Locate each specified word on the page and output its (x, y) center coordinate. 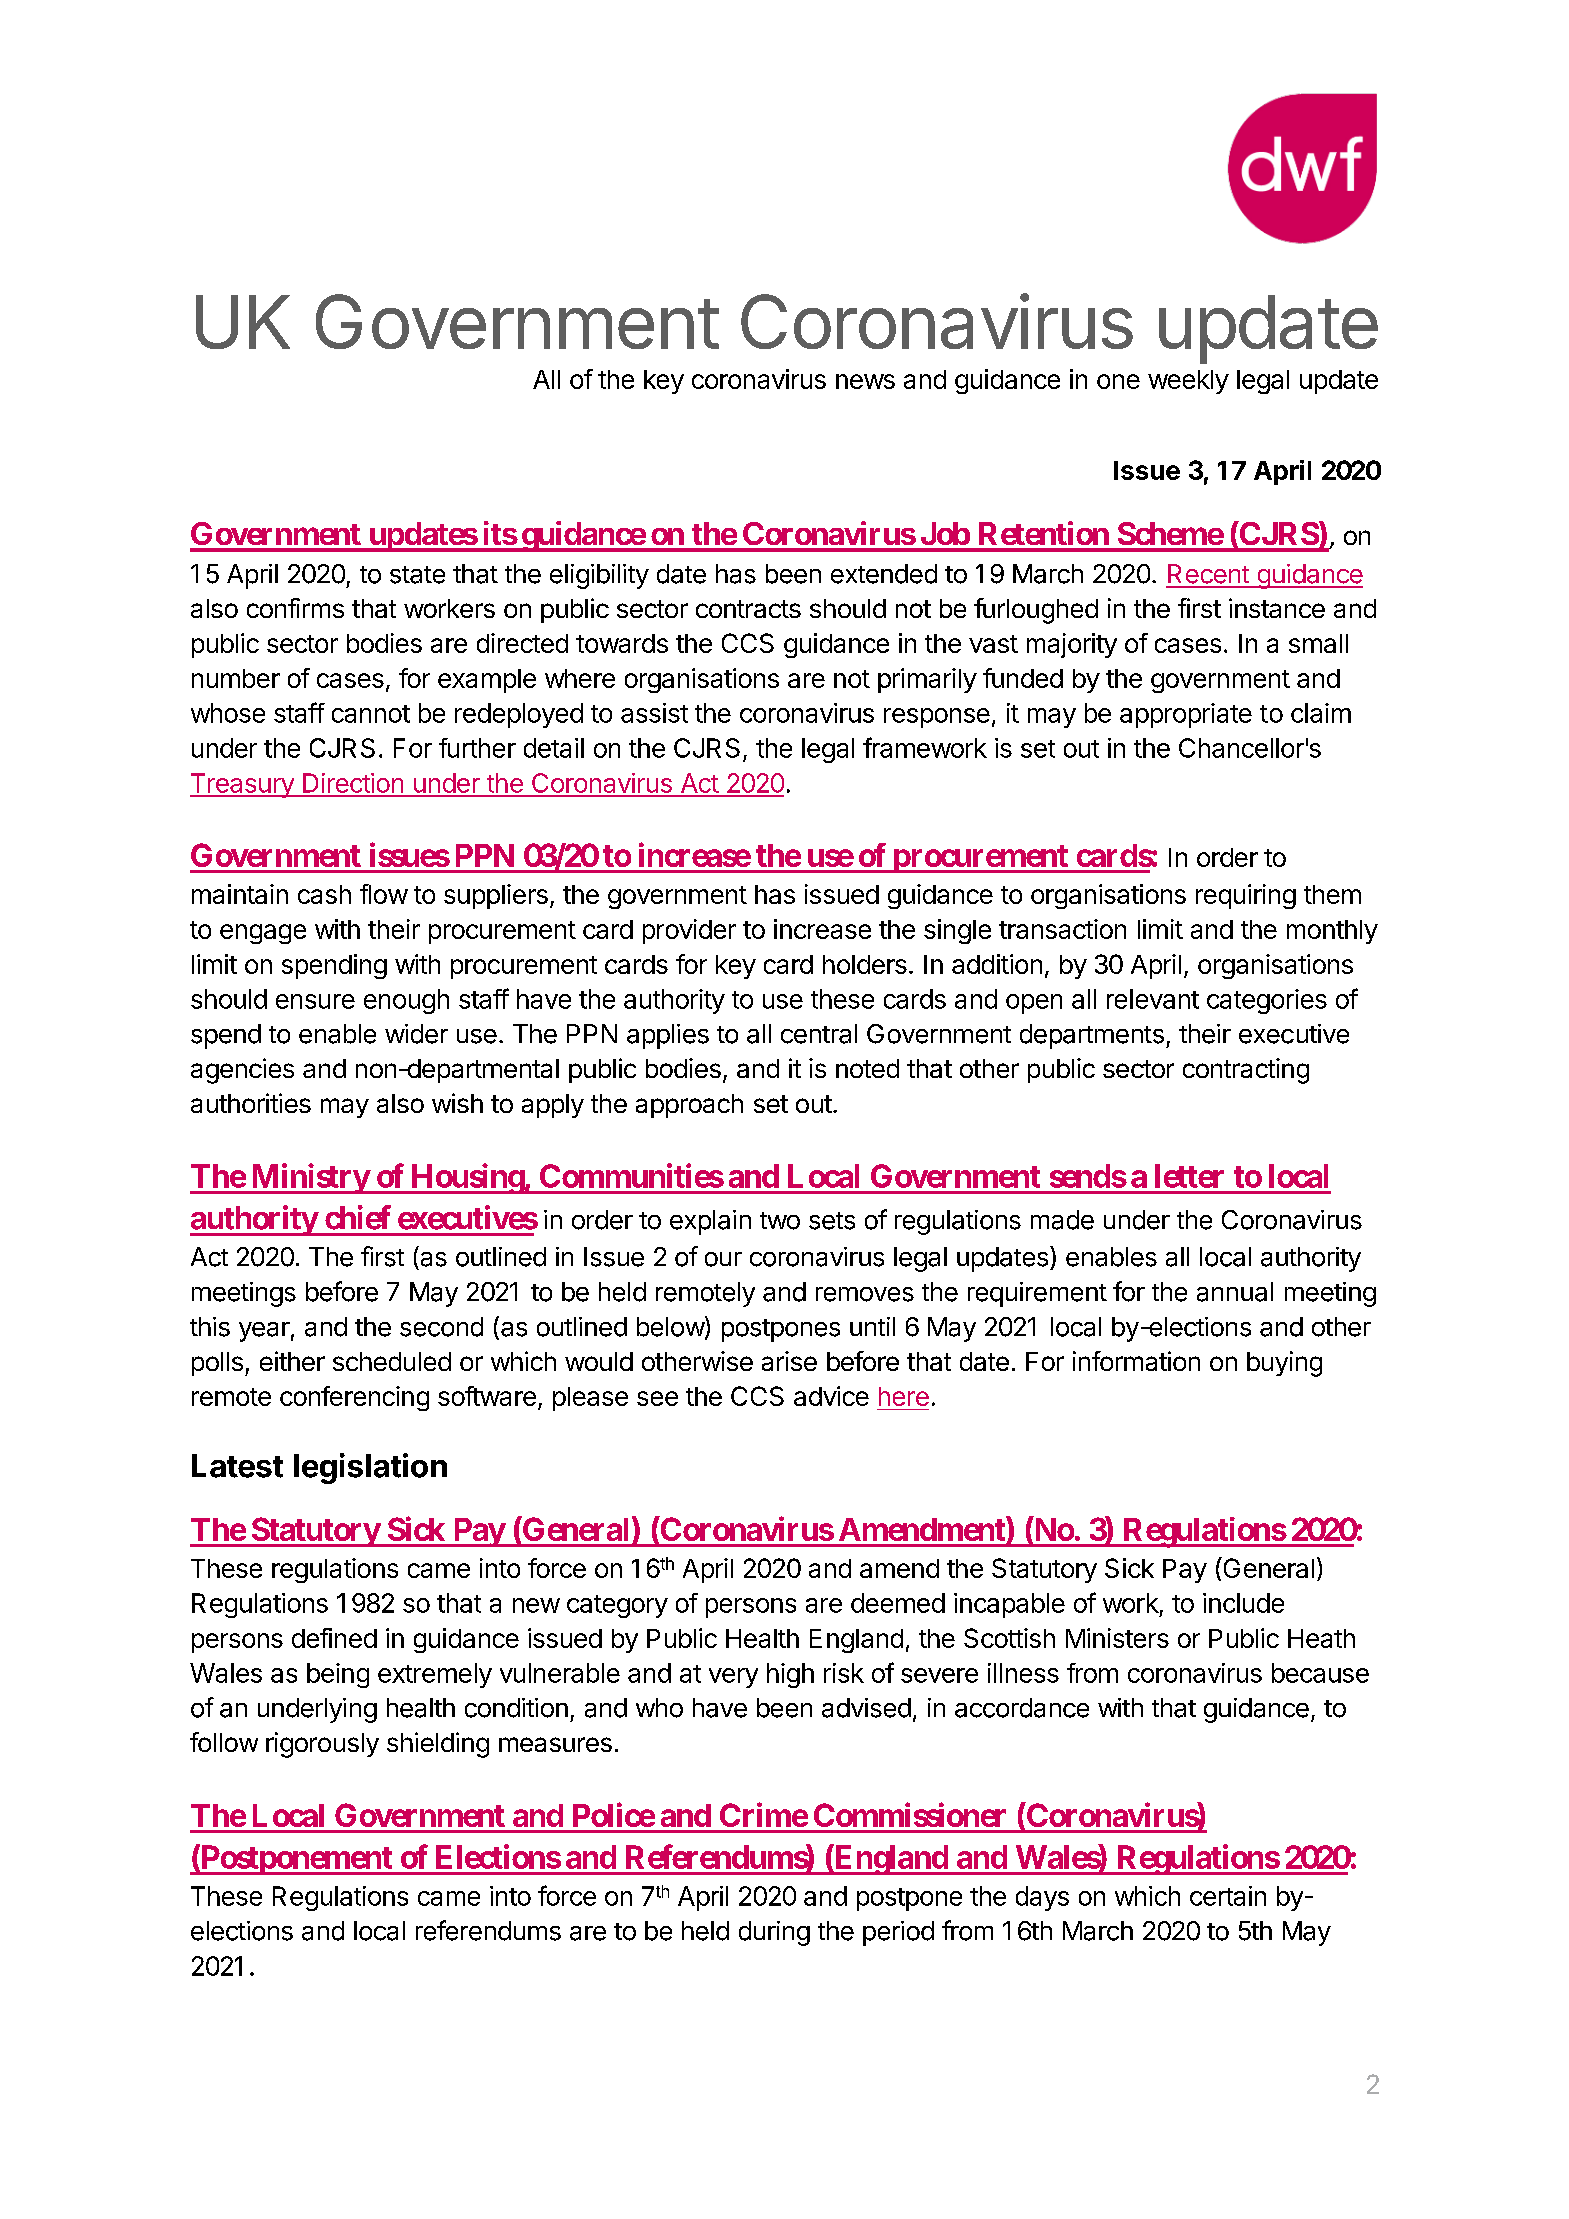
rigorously (322, 1745)
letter (1189, 1176)
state (417, 575)
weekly (1188, 382)
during (774, 1933)
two (780, 1221)
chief (358, 1217)
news (865, 381)
